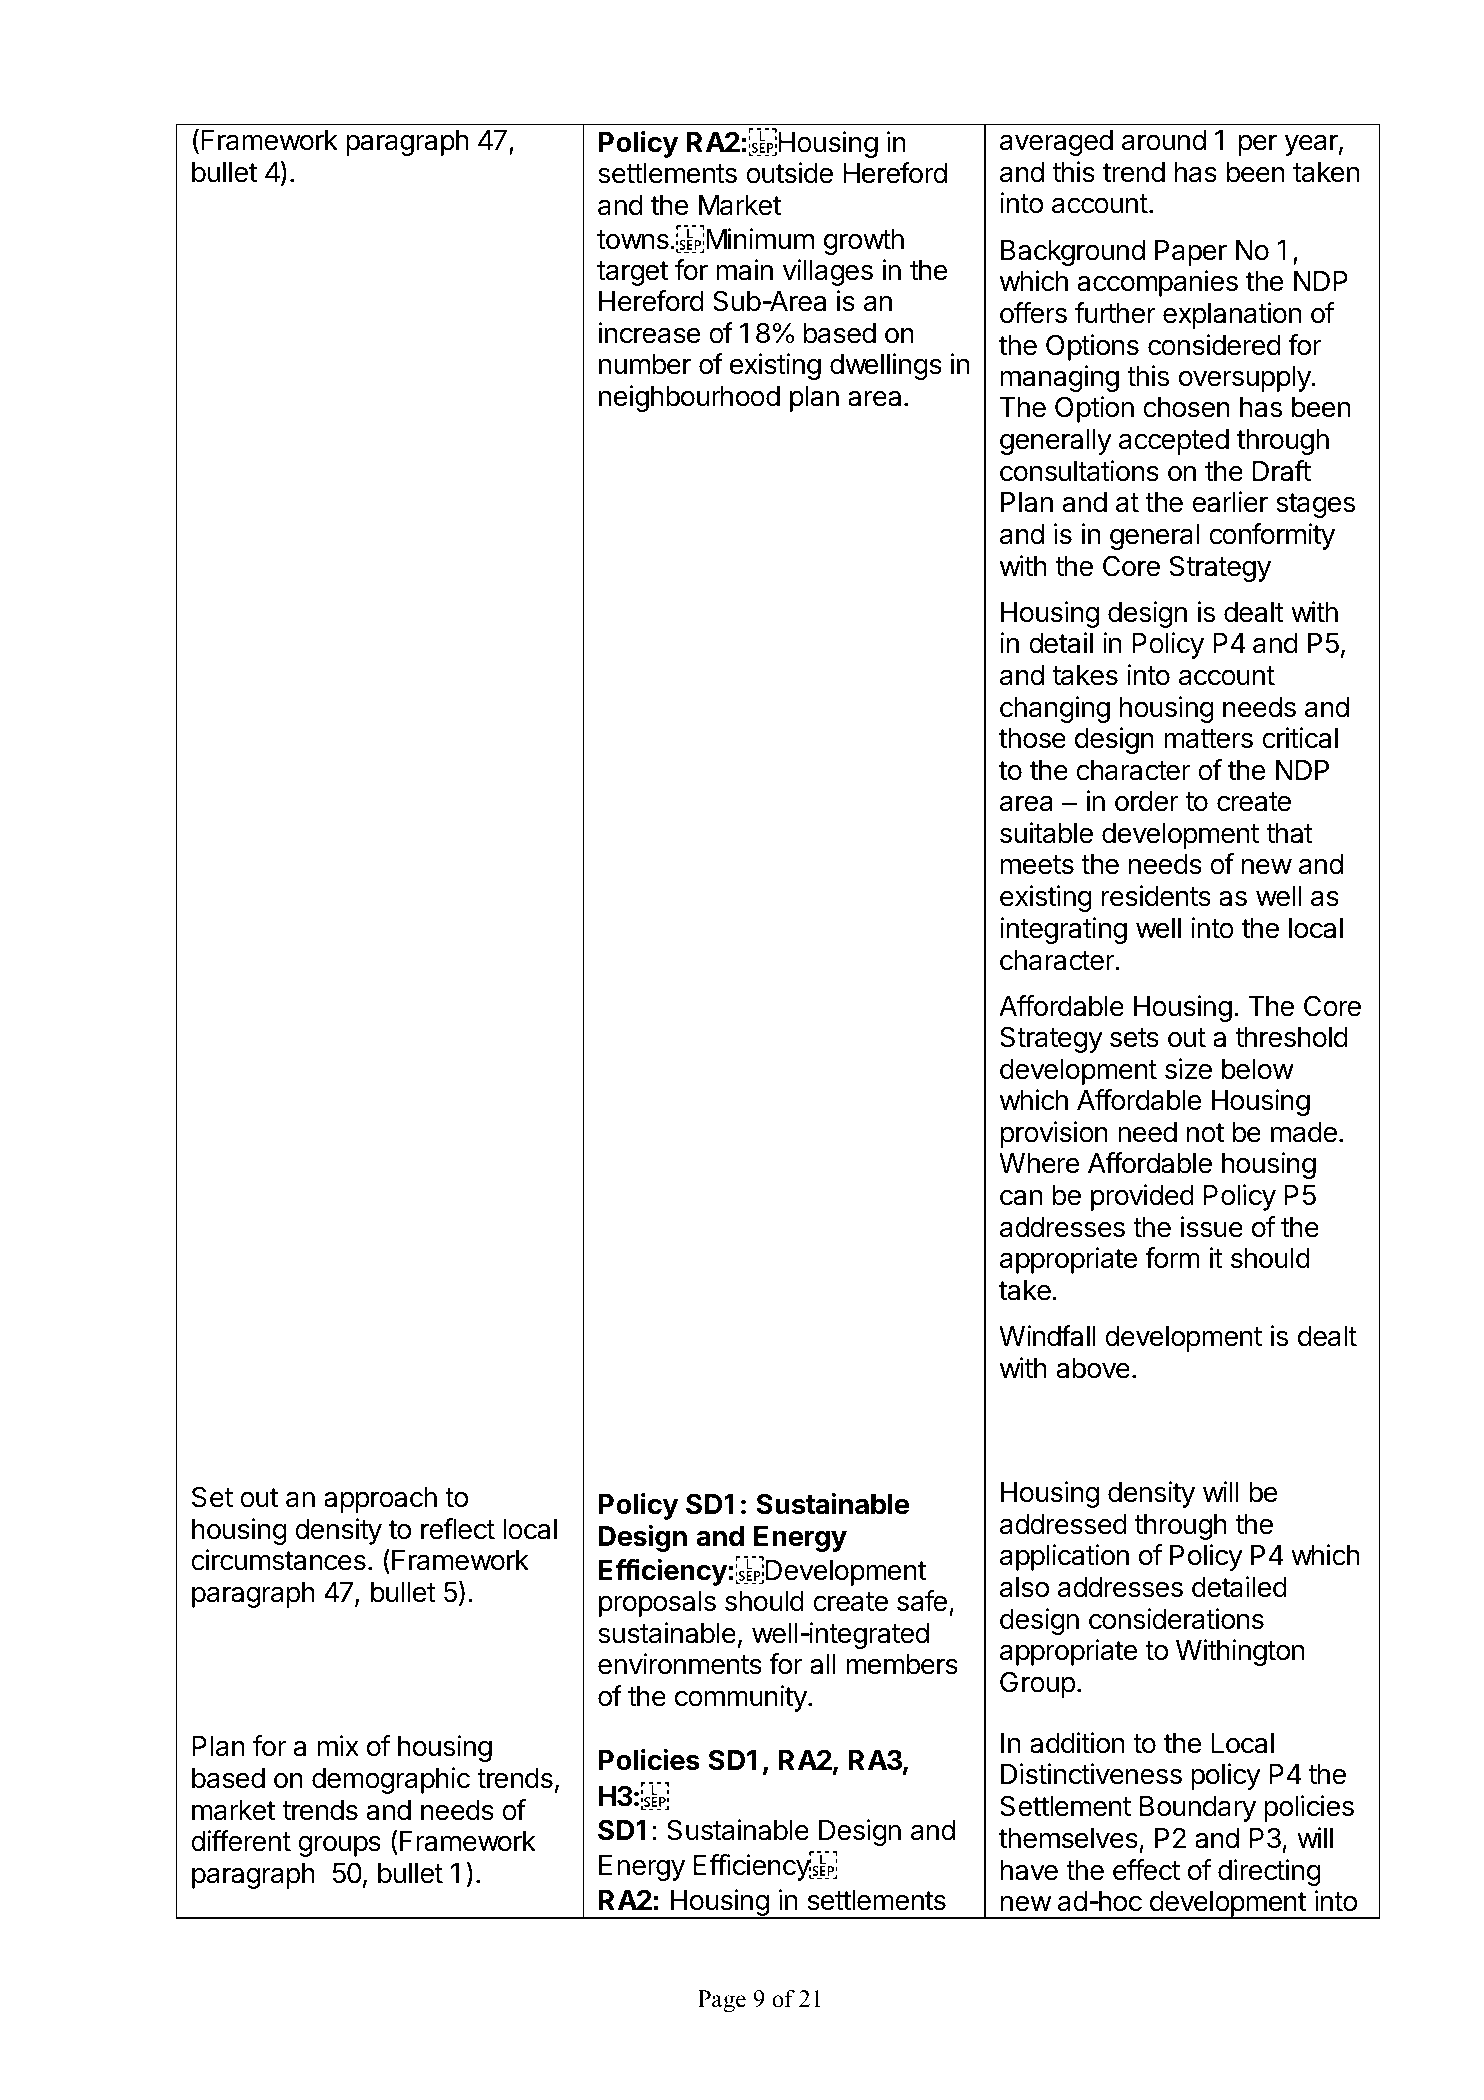  What do you see at coordinates (241, 1841) in the screenshot?
I see `different` at bounding box center [241, 1841].
